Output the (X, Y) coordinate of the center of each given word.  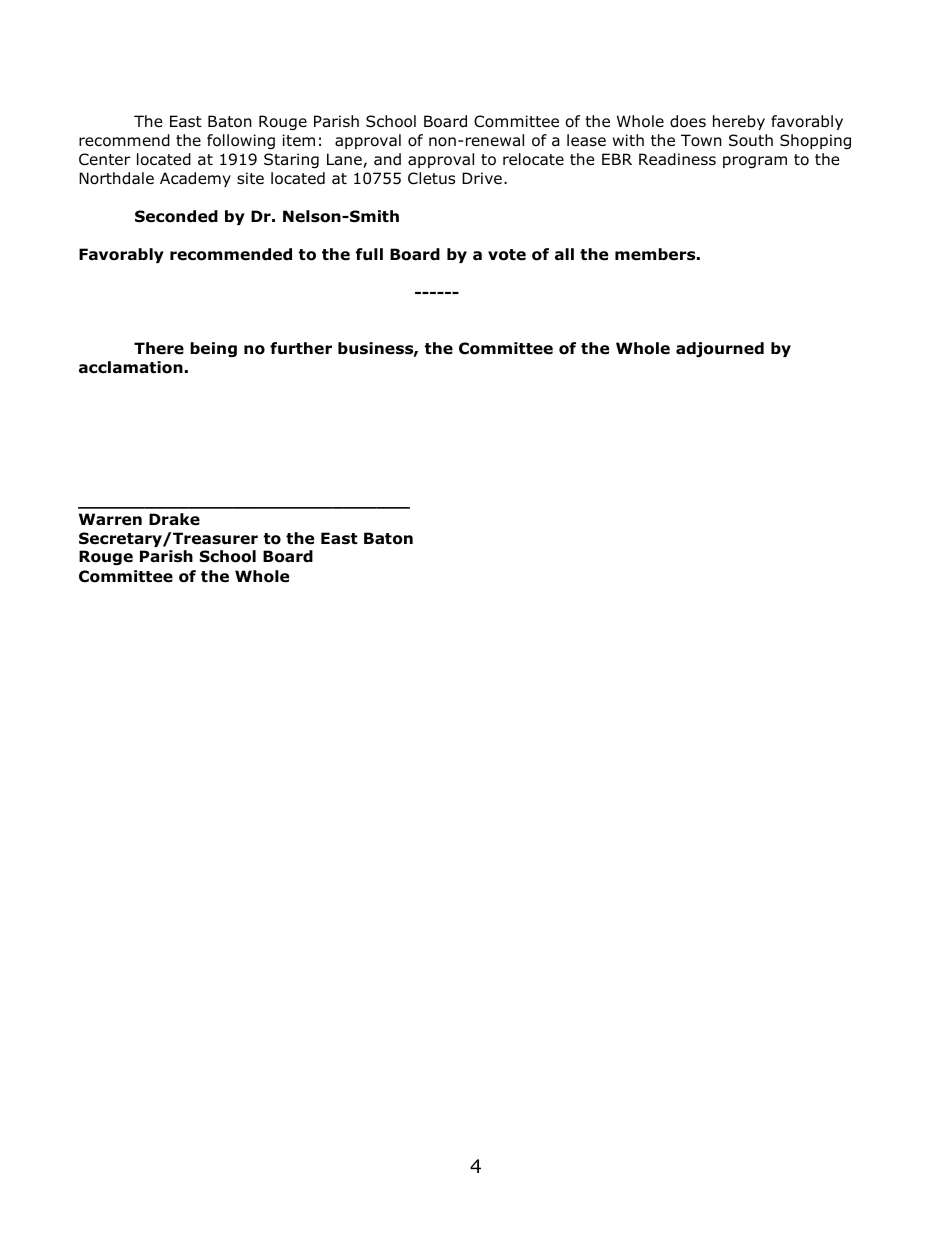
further (301, 348)
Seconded (176, 216)
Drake (174, 519)
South (751, 140)
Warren (110, 519)
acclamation (131, 367)
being (213, 349)
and (387, 159)
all (564, 254)
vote (507, 255)
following (241, 141)
